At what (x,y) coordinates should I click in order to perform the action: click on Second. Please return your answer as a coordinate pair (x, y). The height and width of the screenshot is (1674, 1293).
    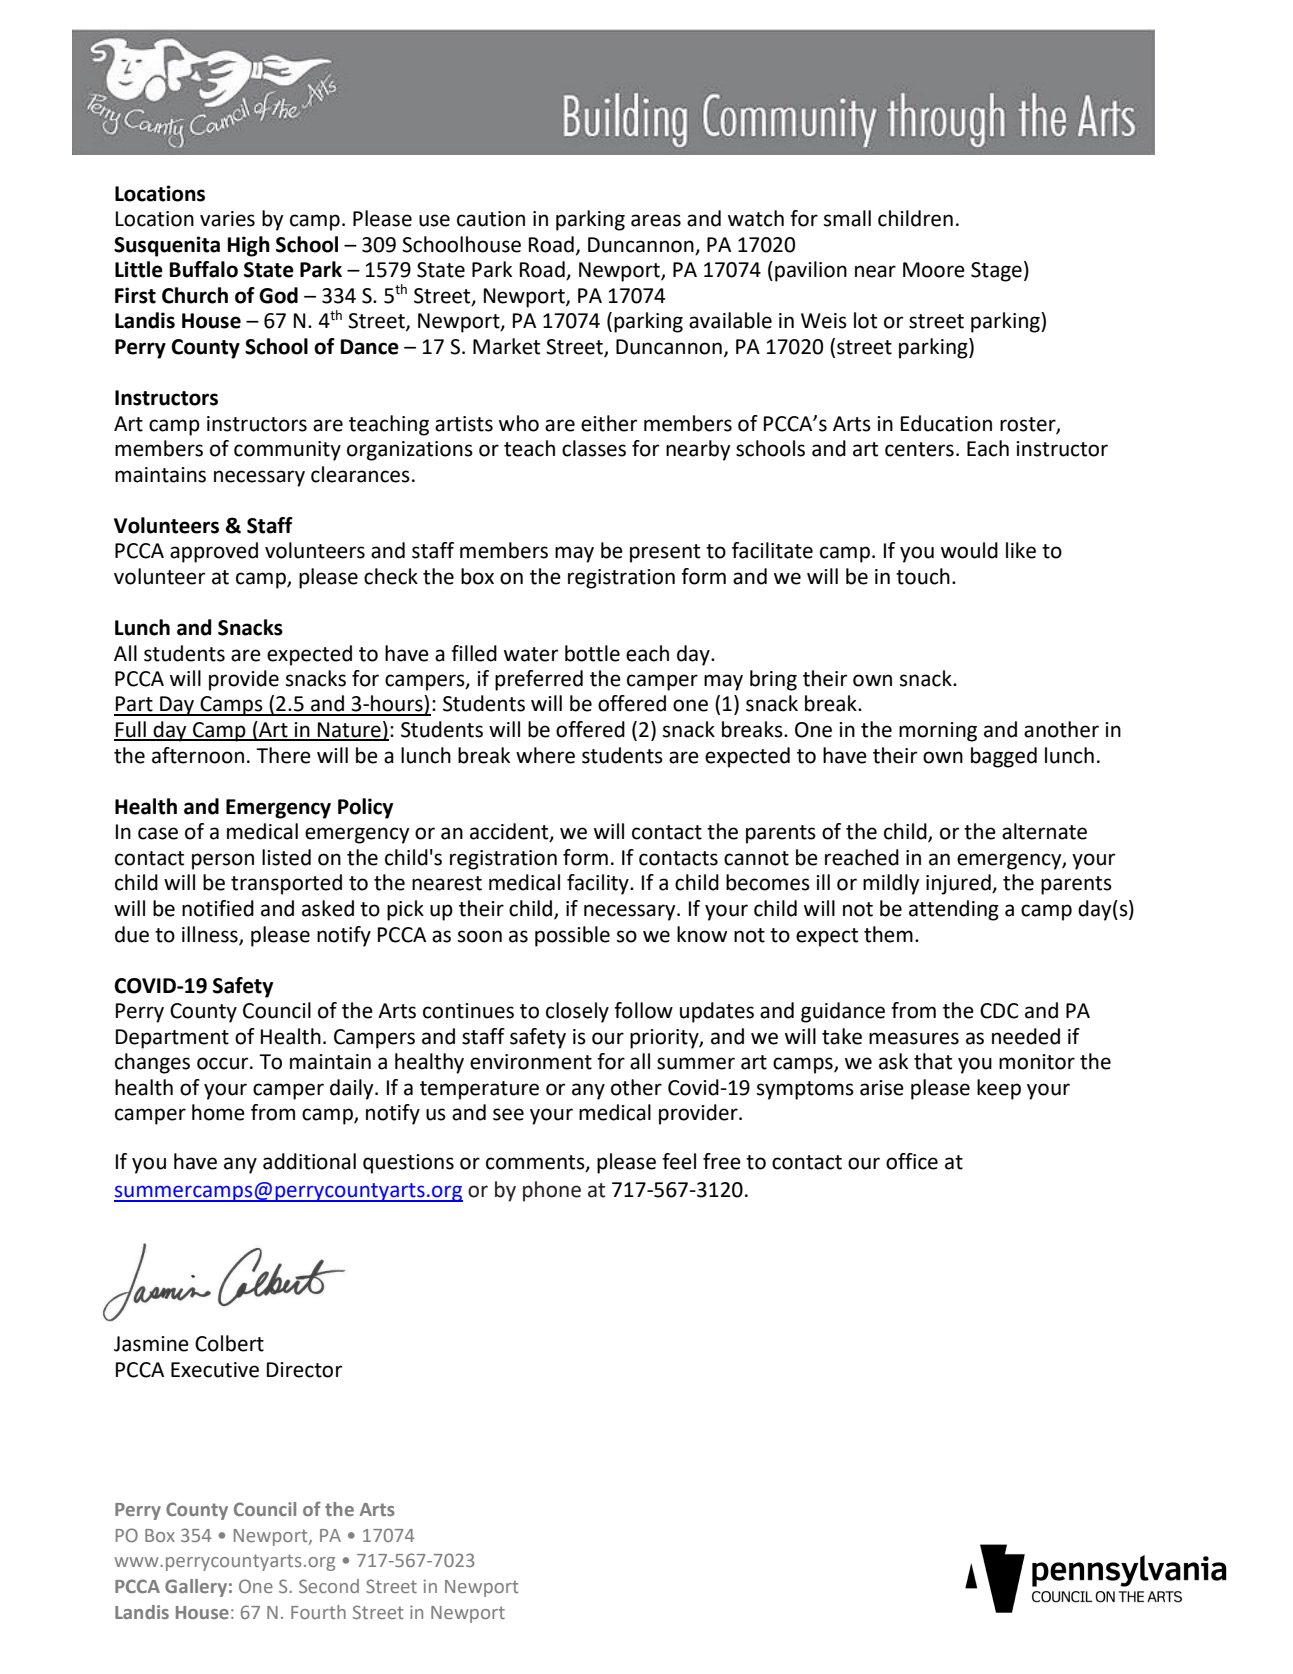
    Looking at the image, I should click on (329, 1586).
